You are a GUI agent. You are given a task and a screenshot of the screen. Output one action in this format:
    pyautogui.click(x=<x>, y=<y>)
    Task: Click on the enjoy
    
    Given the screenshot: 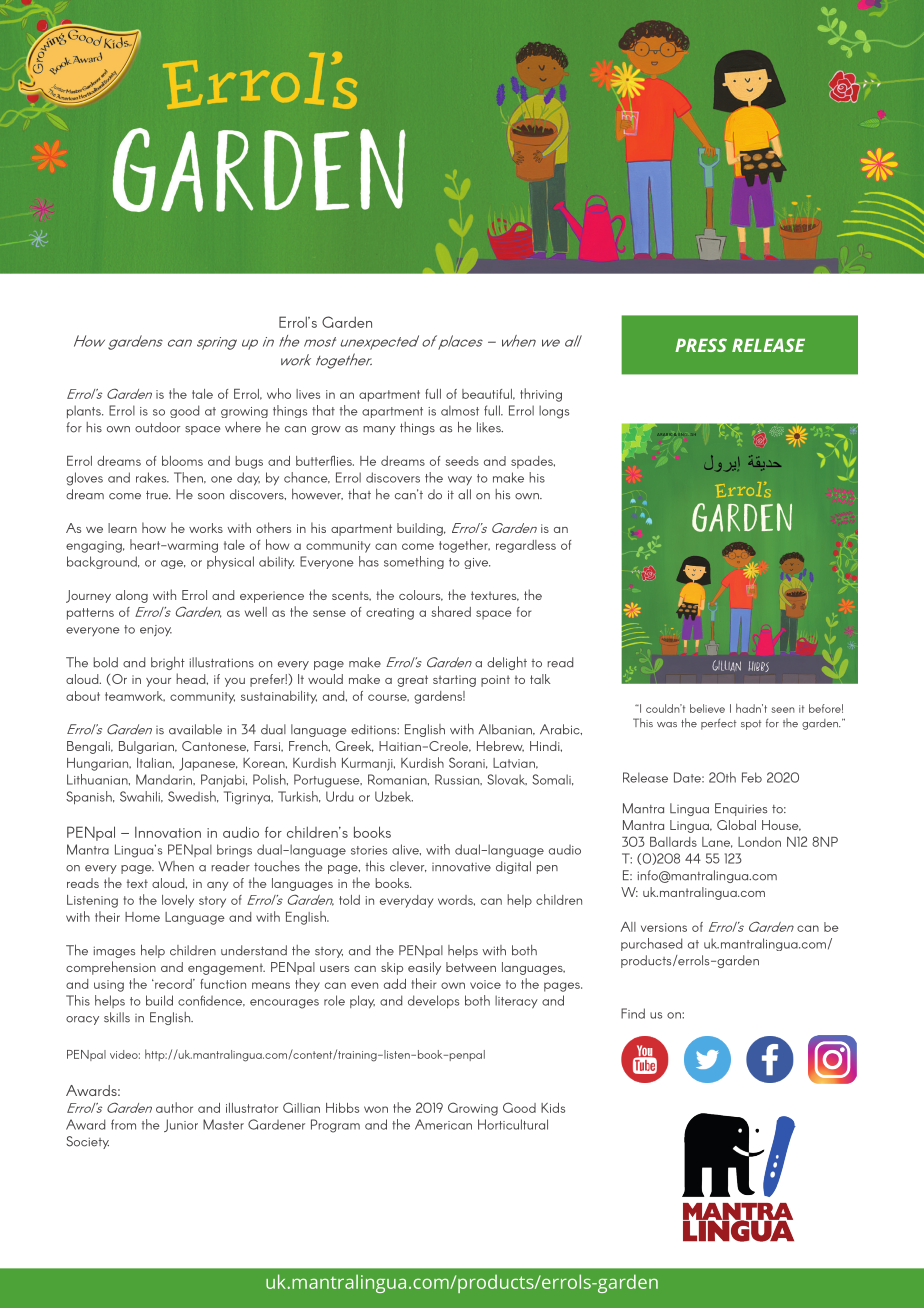 What is the action you would take?
    pyautogui.click(x=156, y=631)
